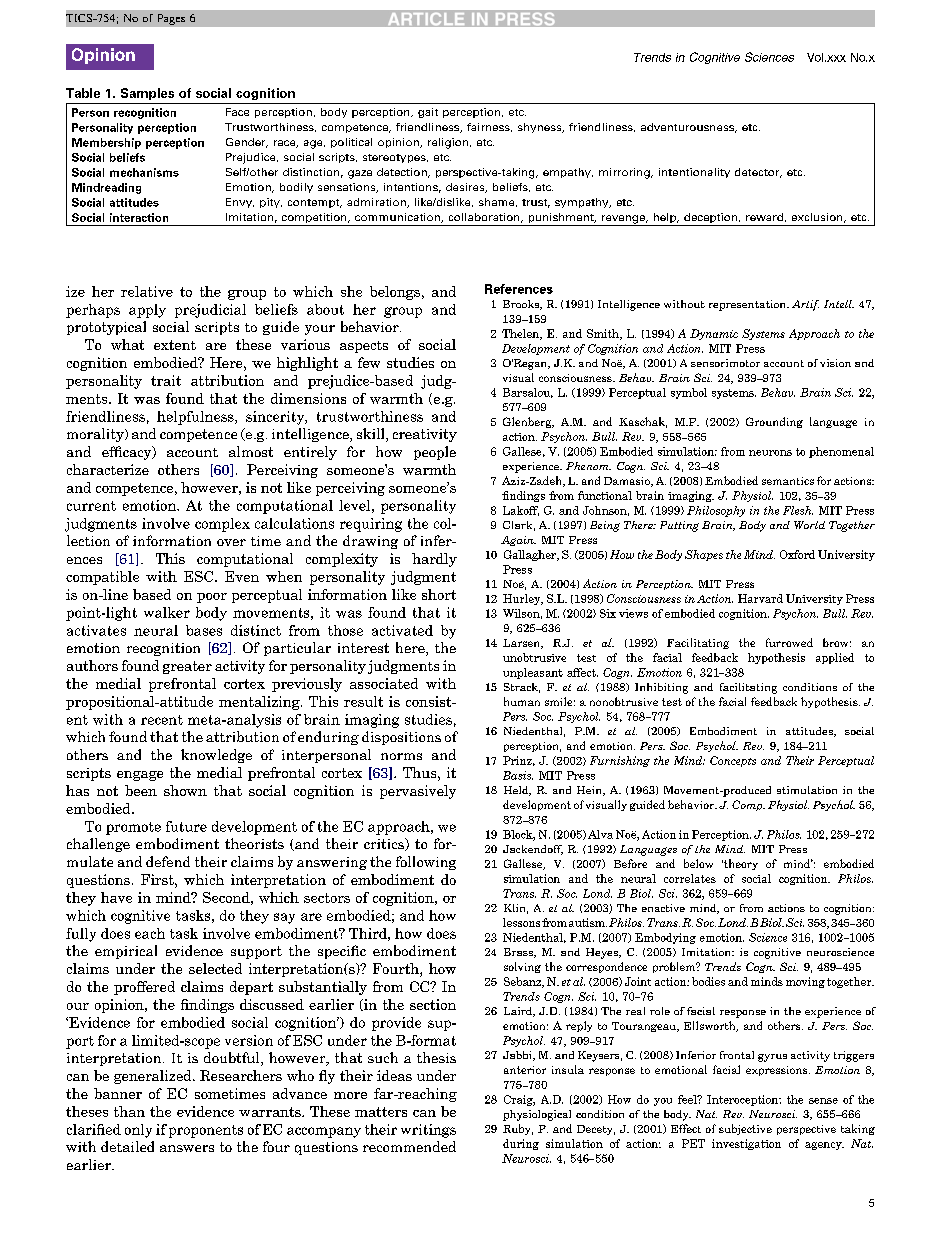 The height and width of the image is (1235, 952). What do you see at coordinates (147, 94) in the image?
I see `Samples` at bounding box center [147, 94].
